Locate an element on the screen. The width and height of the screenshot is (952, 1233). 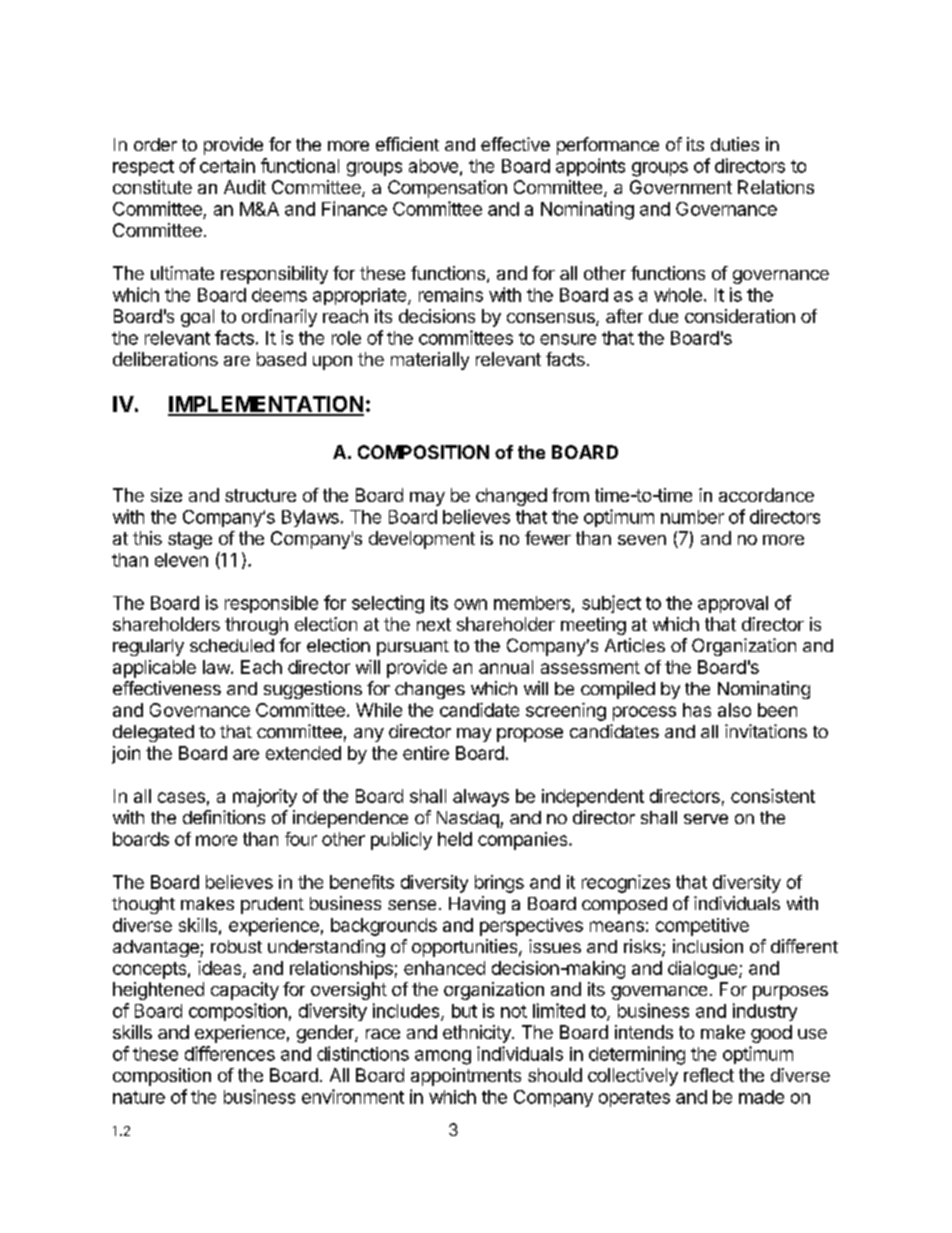
Compensation is located at coordinates (447, 189).
